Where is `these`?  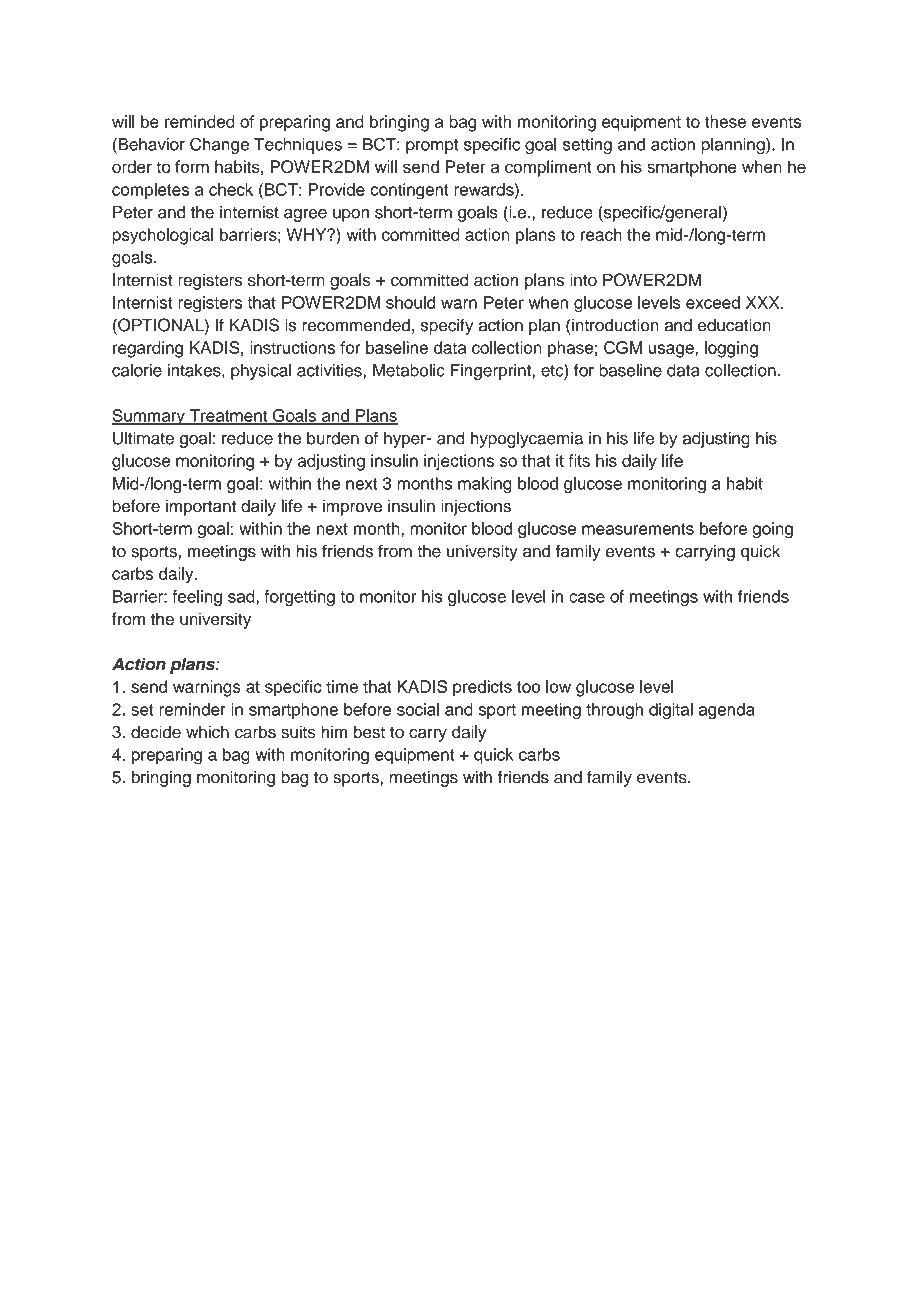 these is located at coordinates (725, 121).
